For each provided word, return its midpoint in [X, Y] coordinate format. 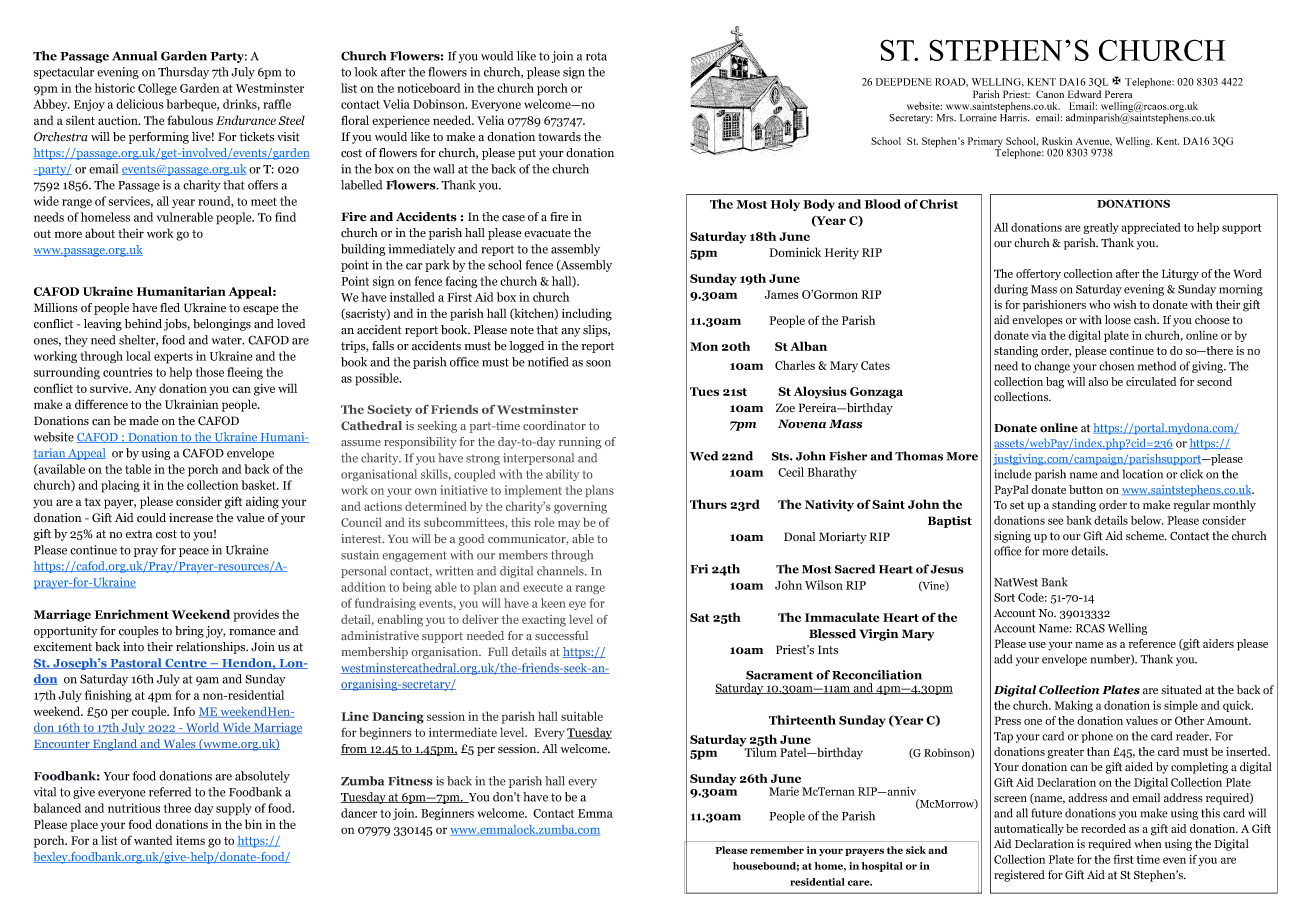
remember [777, 850]
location [1143, 474]
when [1148, 843]
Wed [704, 456]
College [157, 89]
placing [120, 486]
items [190, 840]
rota [596, 56]
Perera [1119, 94]
